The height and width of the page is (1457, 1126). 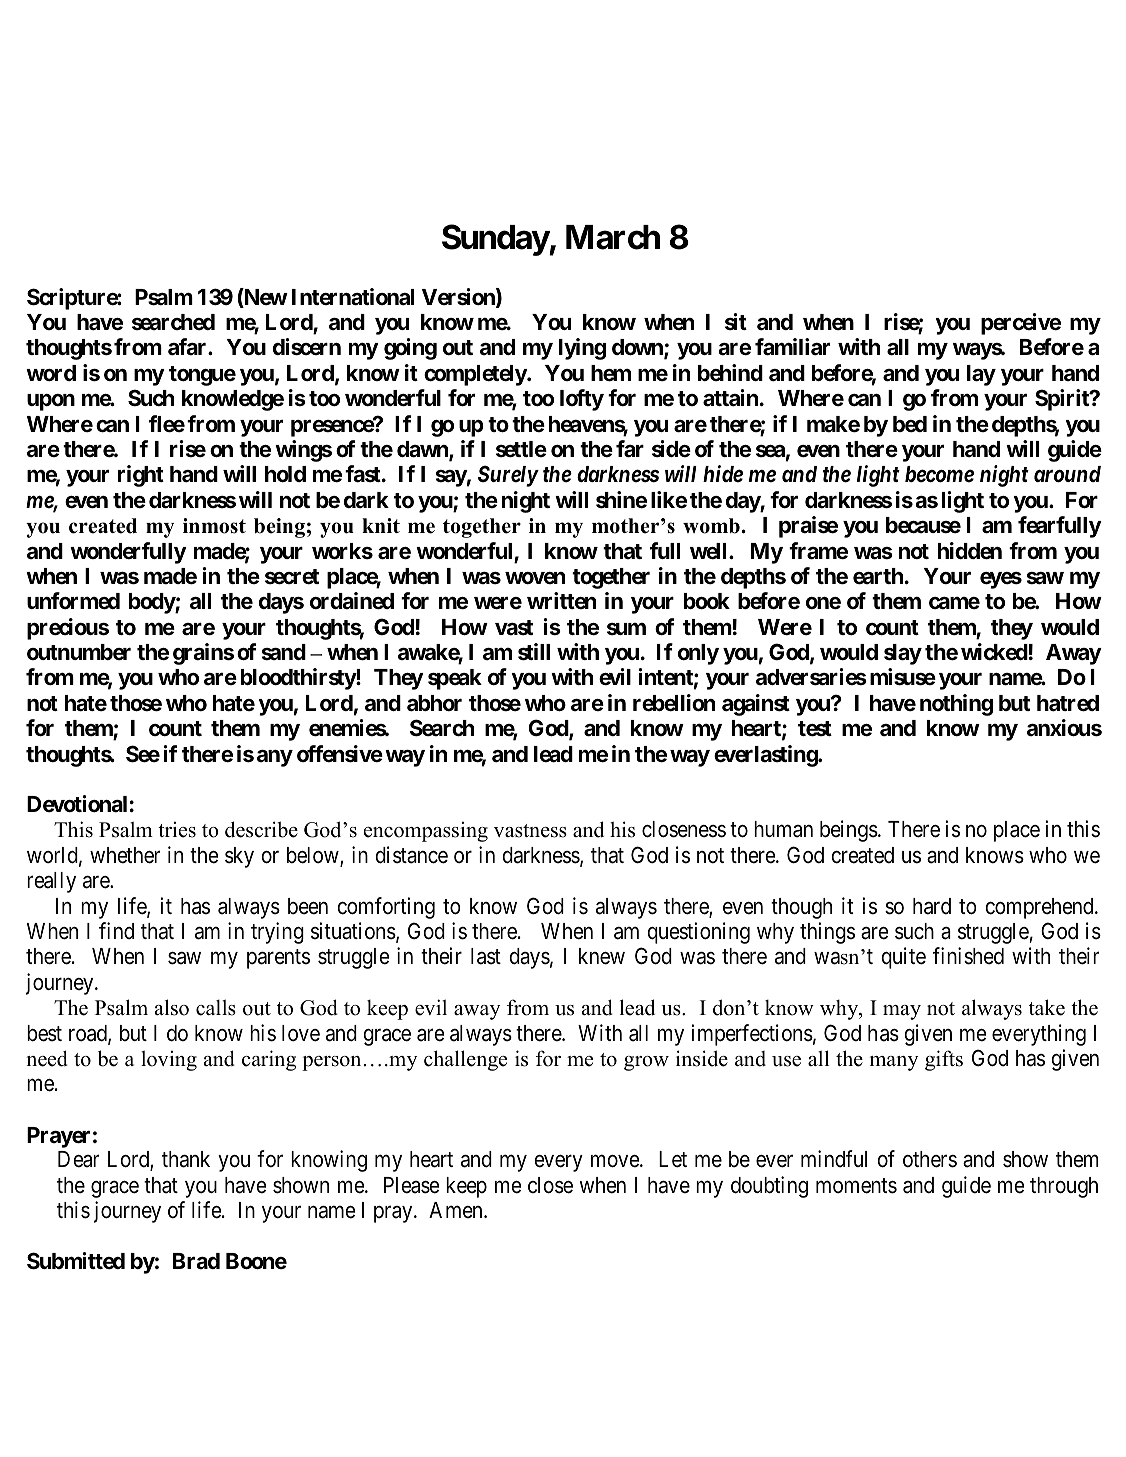 I want to click on Sunday, so click(x=496, y=240).
